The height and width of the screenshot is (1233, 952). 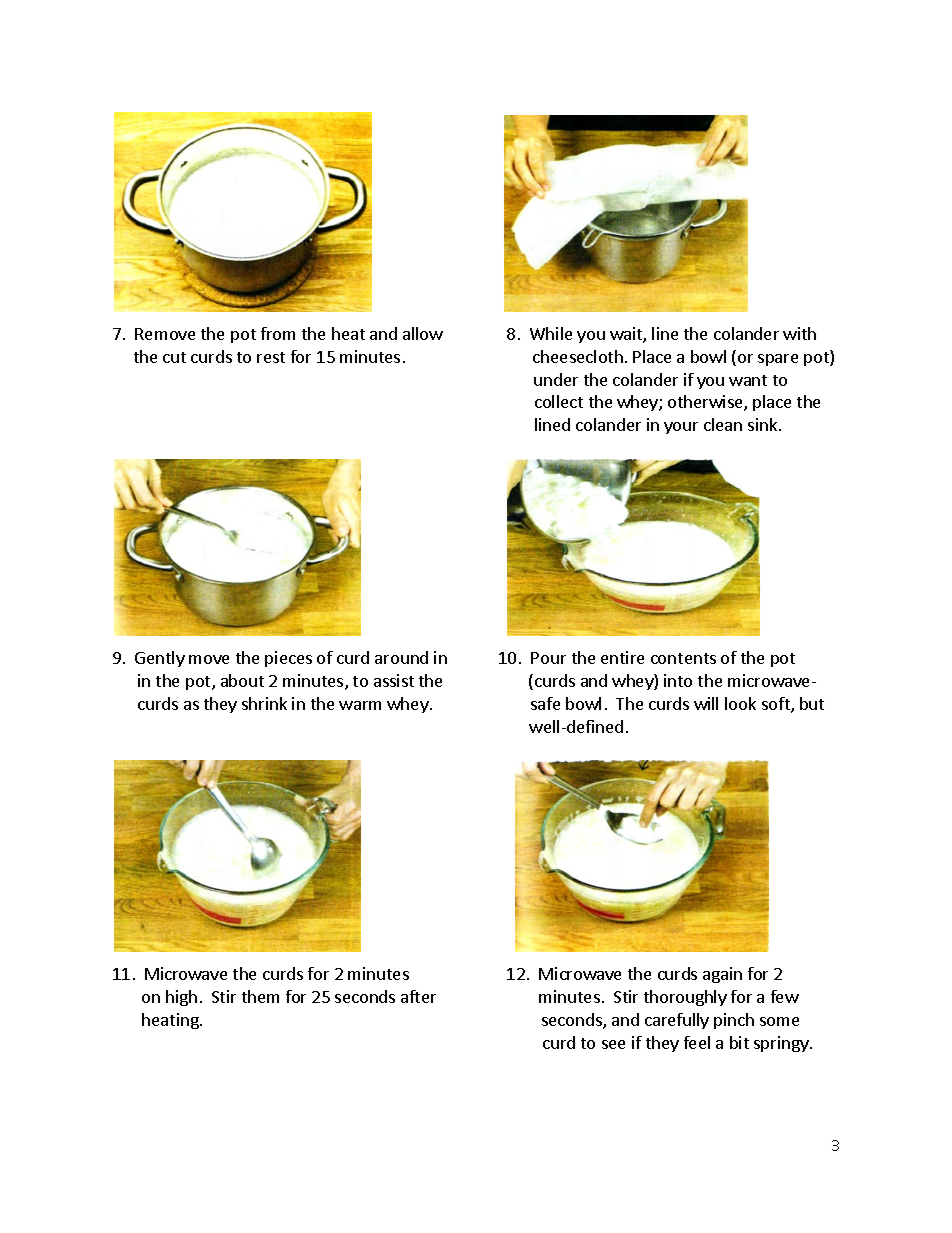 What do you see at coordinates (740, 703) in the screenshot?
I see `look` at bounding box center [740, 703].
